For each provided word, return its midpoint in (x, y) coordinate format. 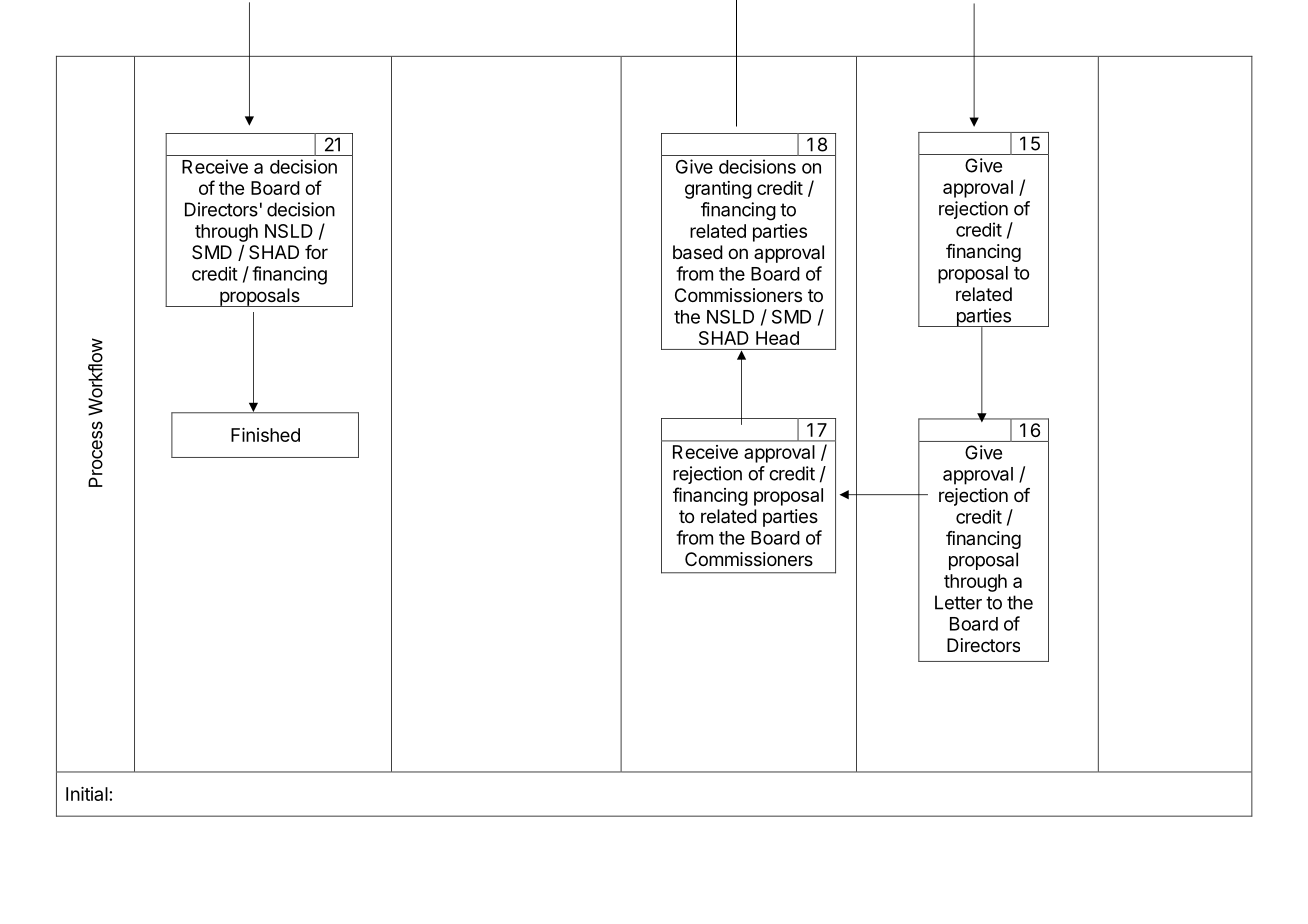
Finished (265, 435)
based (698, 252)
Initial (87, 794)
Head (777, 338)
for (316, 252)
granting (718, 190)
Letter (958, 602)
